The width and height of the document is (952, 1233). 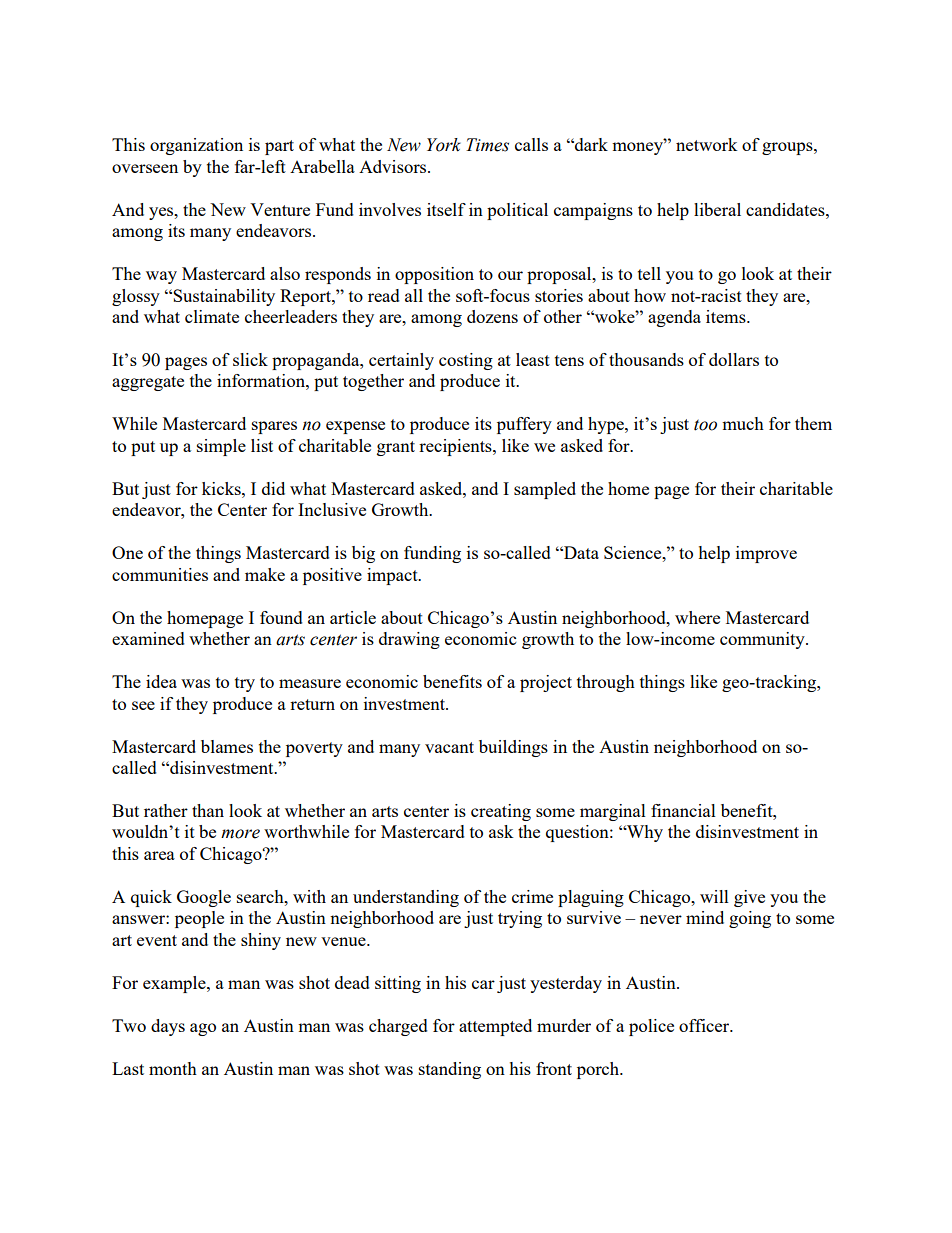 What do you see at coordinates (697, 617) in the document?
I see `where` at bounding box center [697, 617].
